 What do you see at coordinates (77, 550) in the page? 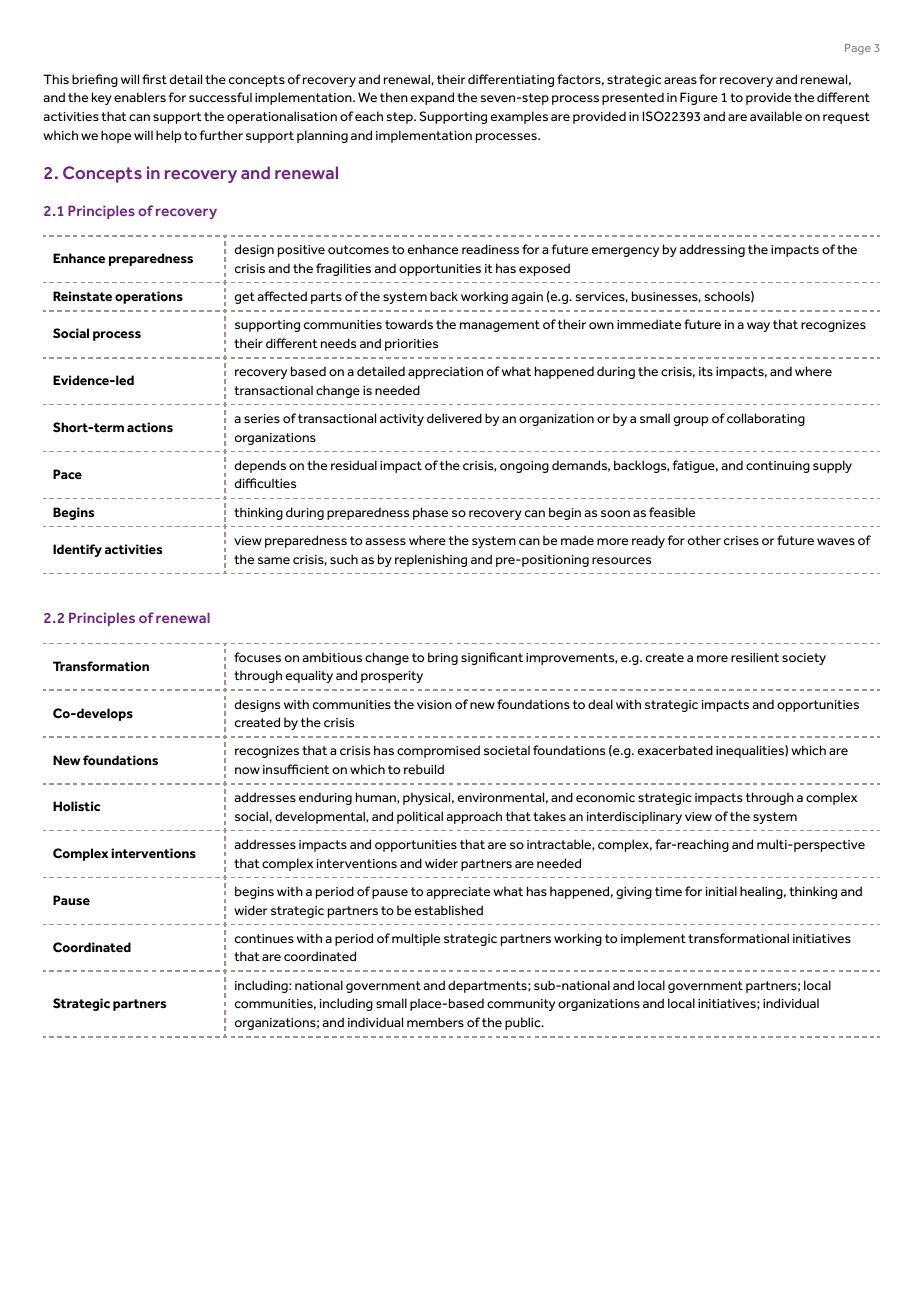
I see `Identify` at bounding box center [77, 550].
